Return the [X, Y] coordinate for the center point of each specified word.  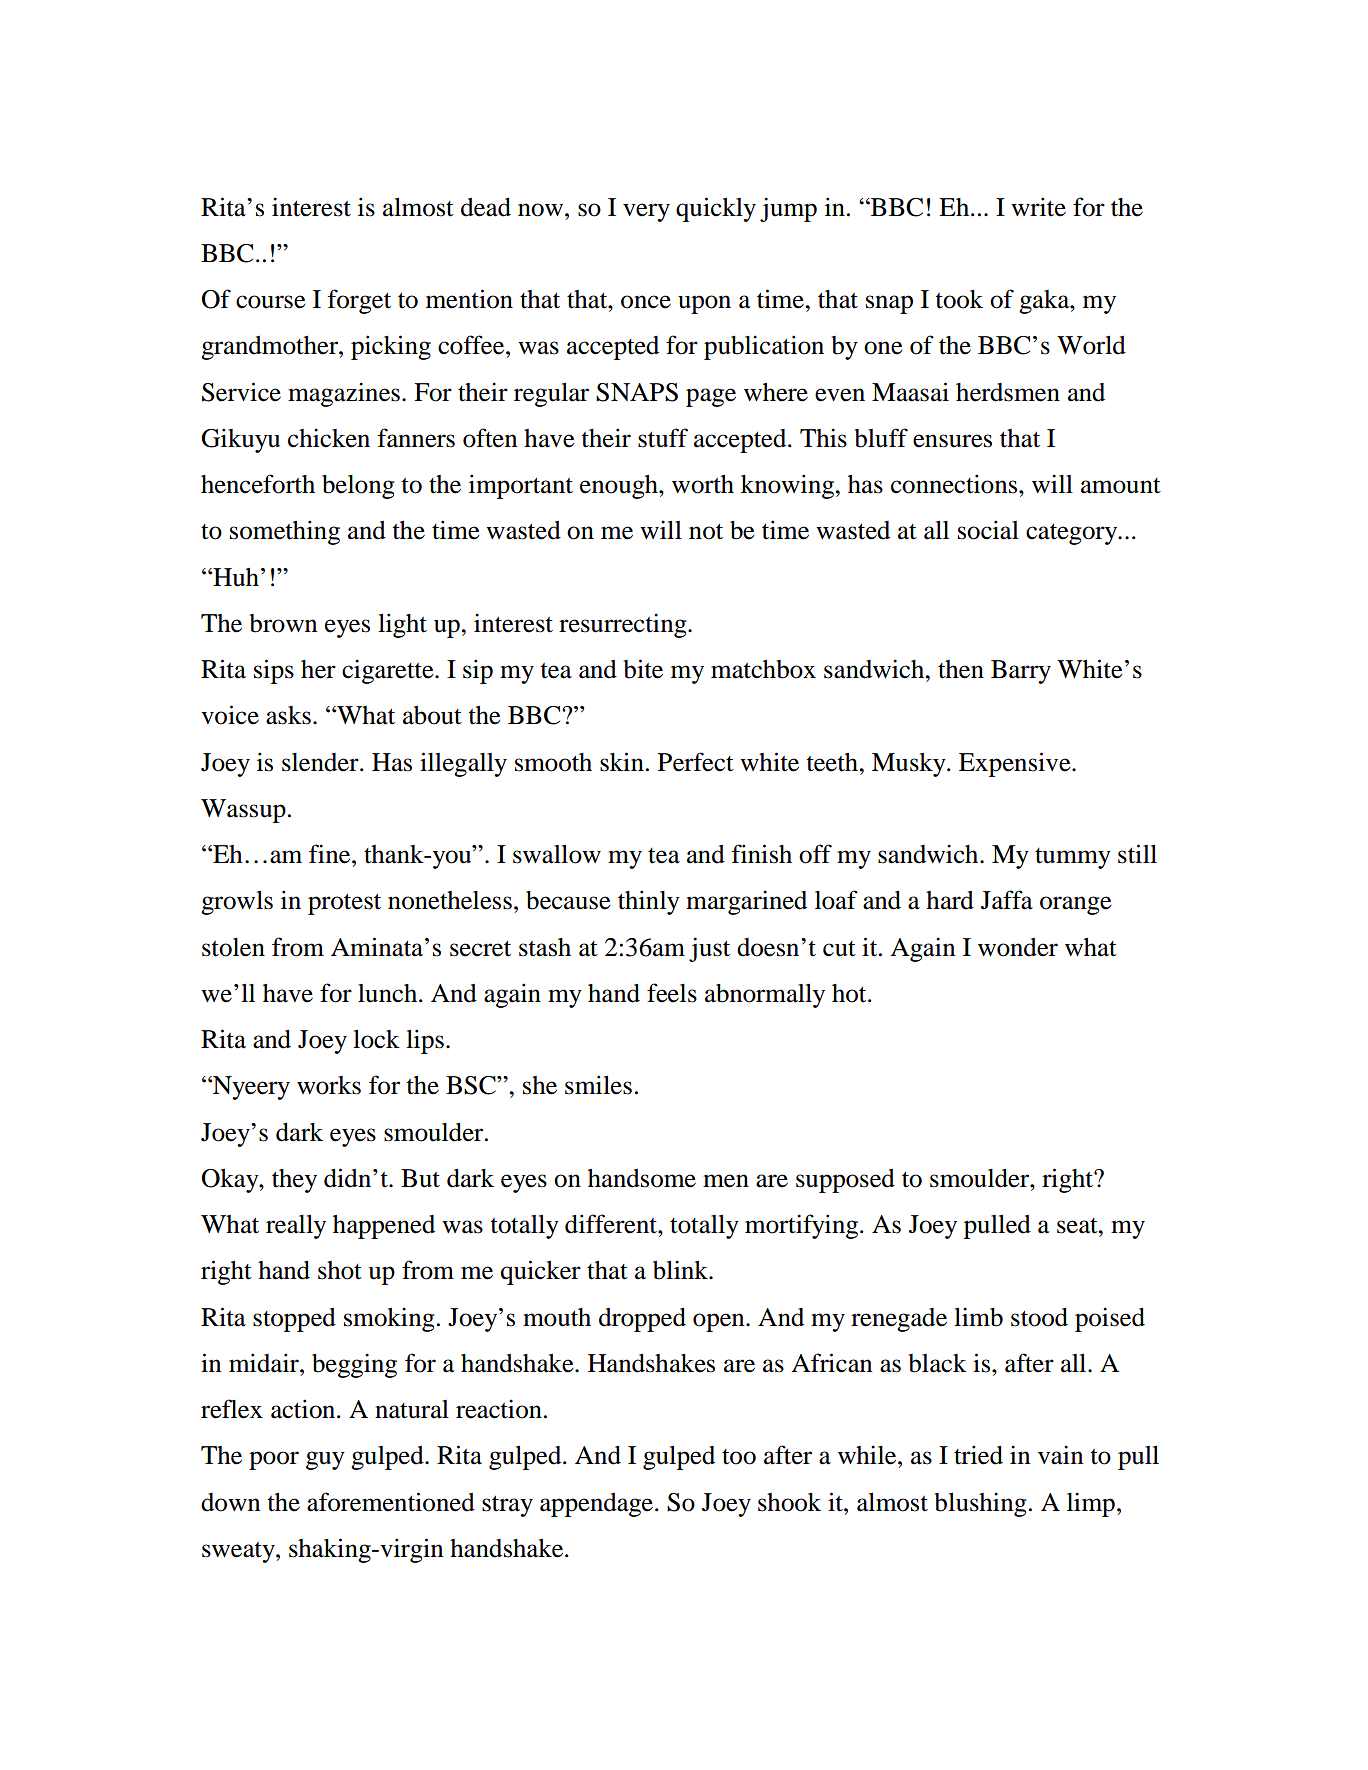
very [646, 212]
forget [359, 301]
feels [672, 993]
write [1038, 207]
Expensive [1016, 764]
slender [321, 762]
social [988, 530]
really [296, 1227]
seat [1078, 1226]
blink [682, 1270]
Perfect [696, 762]
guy [325, 1460]
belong [358, 487]
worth [703, 484]
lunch [389, 993]
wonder [1018, 947]
